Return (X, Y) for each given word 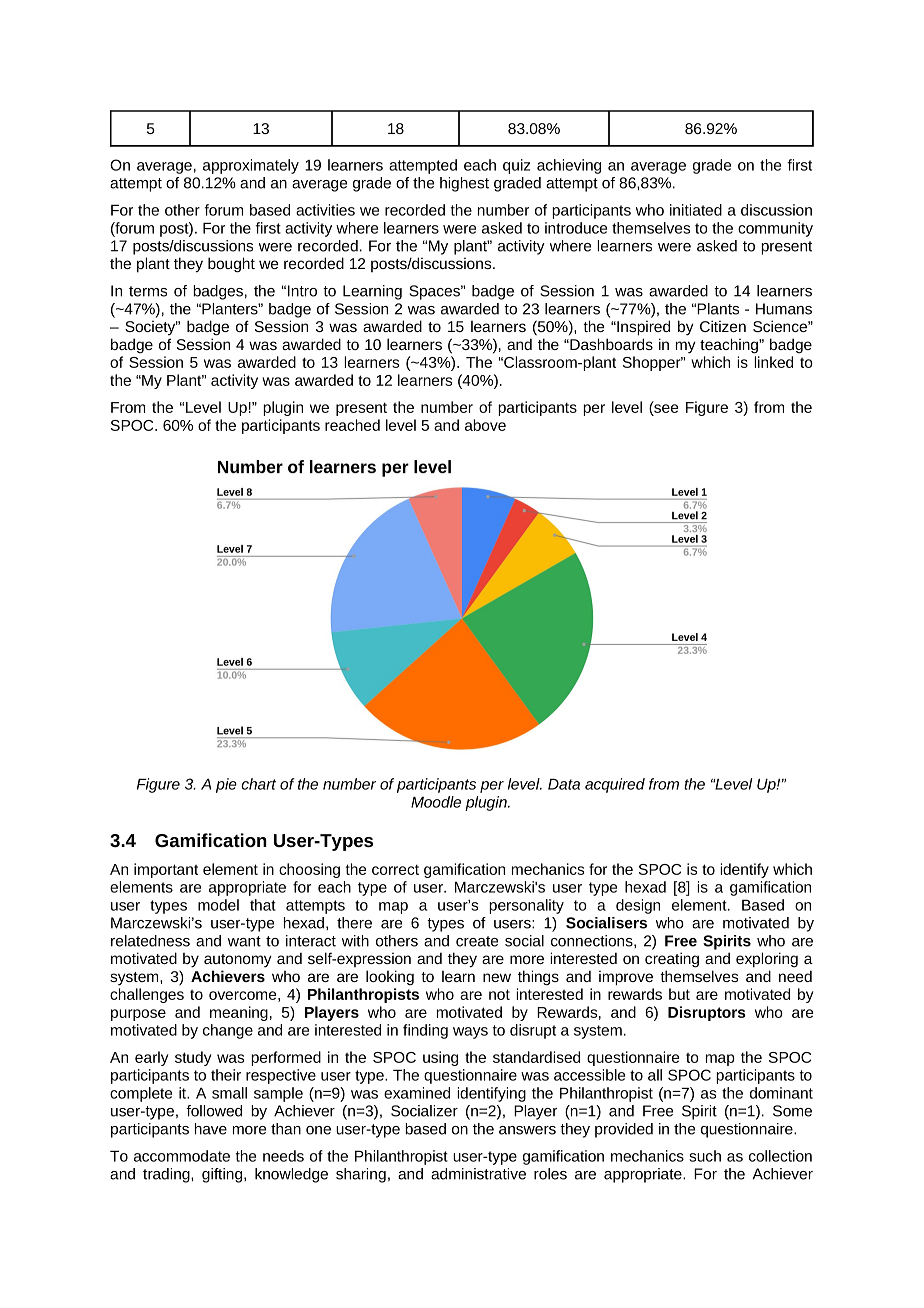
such (705, 1156)
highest (464, 184)
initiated (696, 210)
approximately (251, 166)
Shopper (653, 363)
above (485, 425)
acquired (615, 785)
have (211, 1129)
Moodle (436, 802)
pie (226, 785)
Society (151, 328)
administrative (478, 1174)
